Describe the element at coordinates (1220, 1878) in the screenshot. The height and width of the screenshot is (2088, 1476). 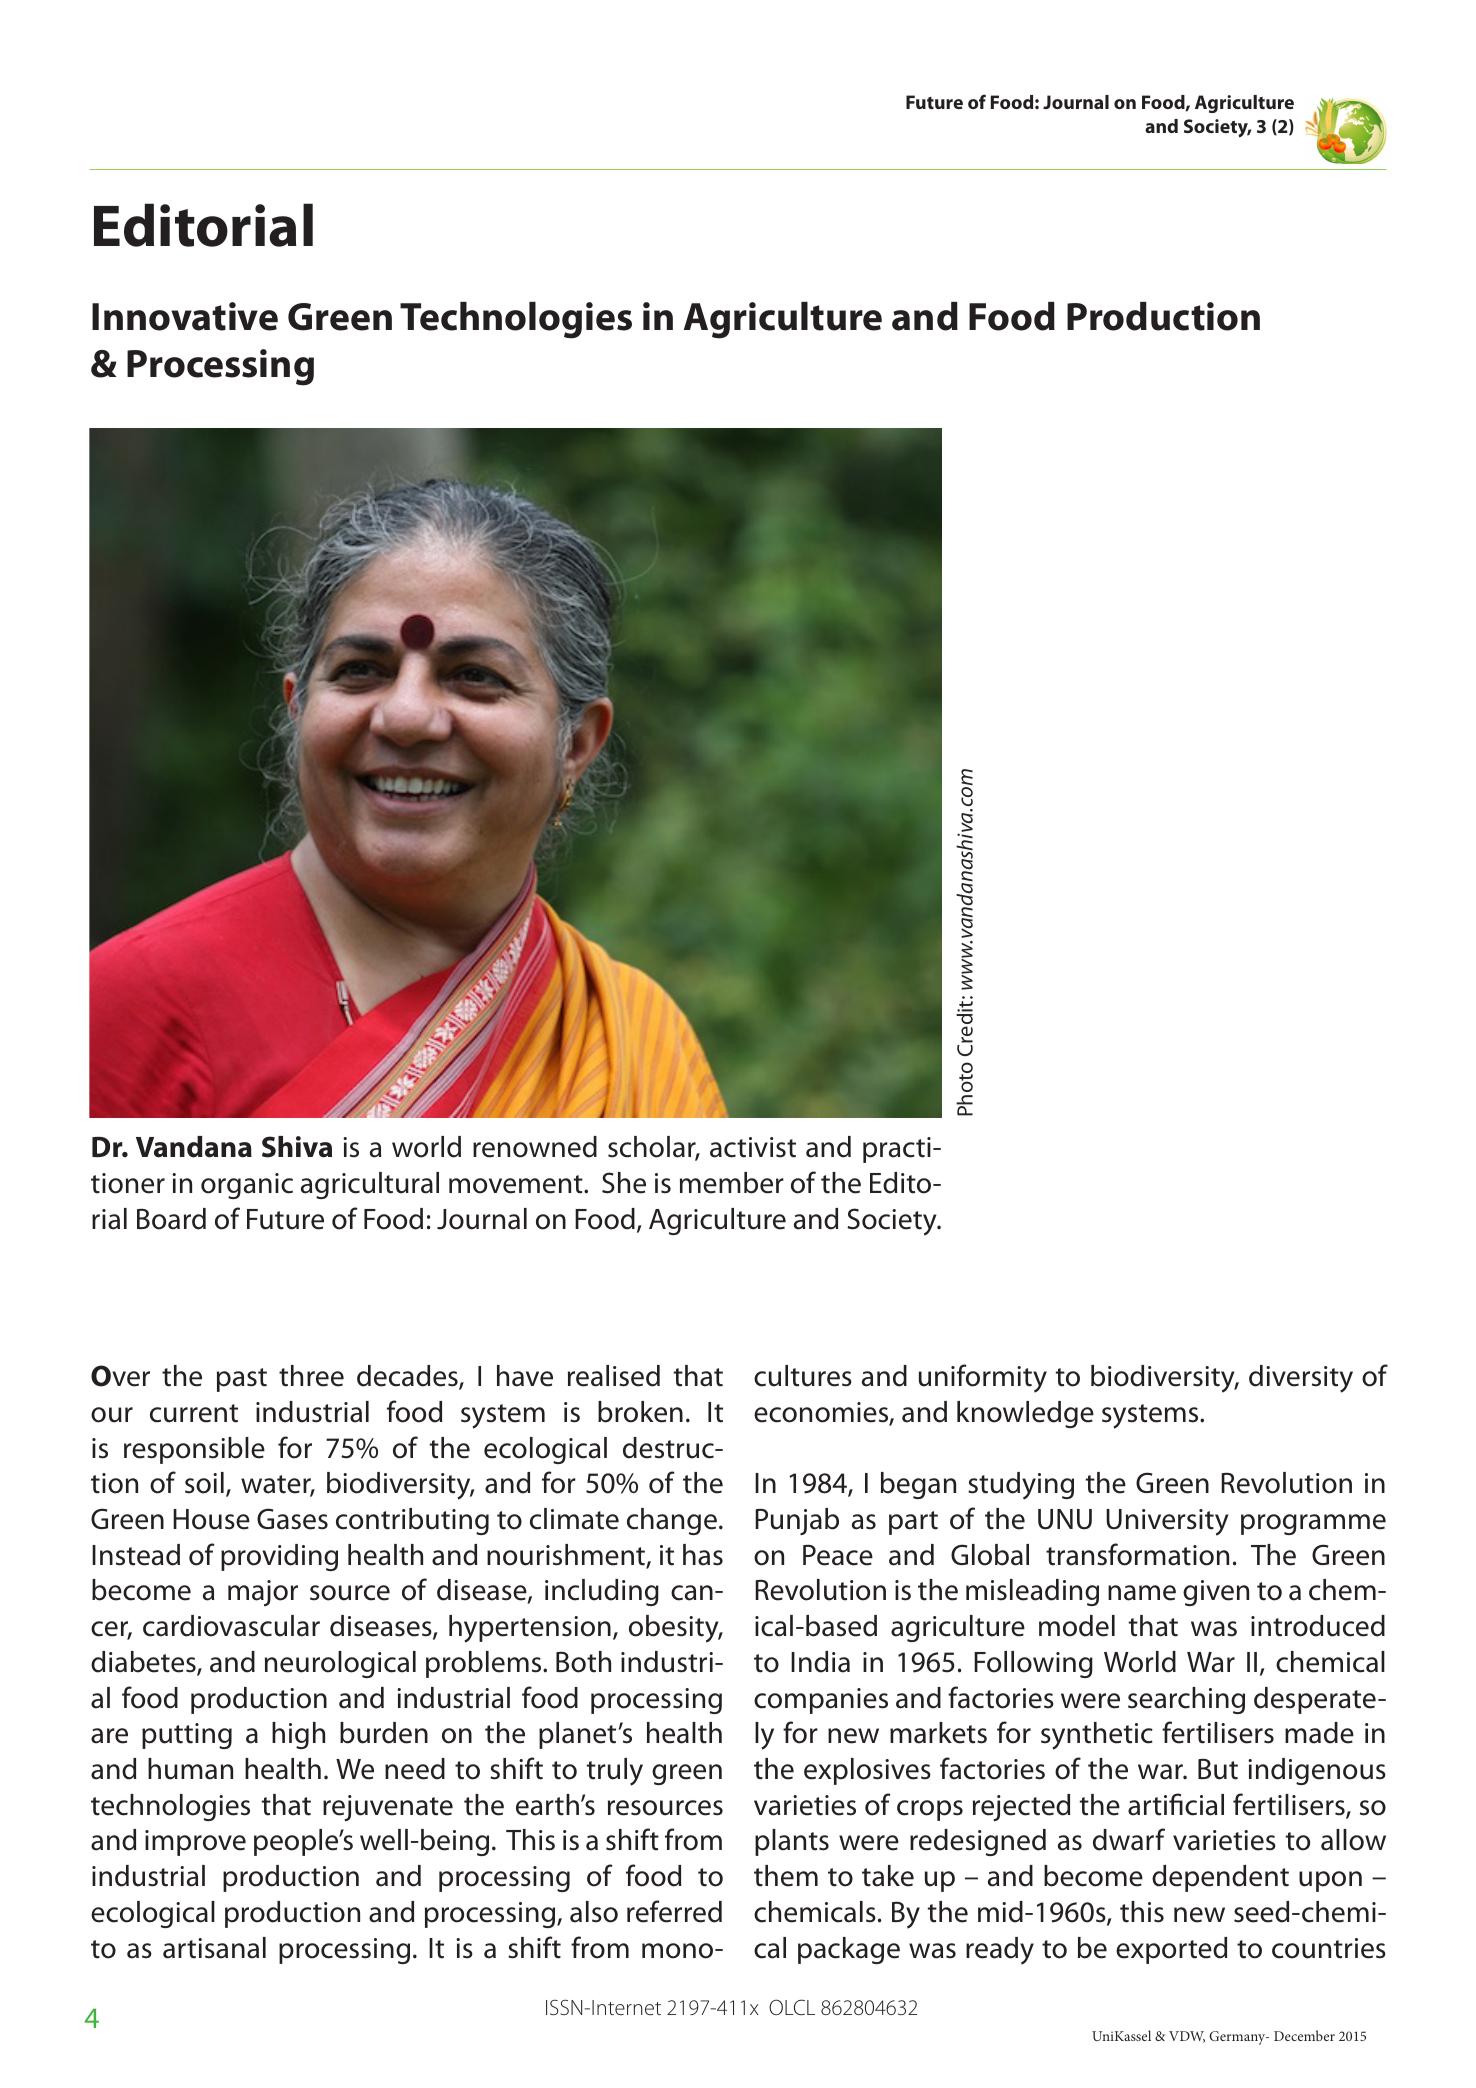
I see `dependent` at that location.
